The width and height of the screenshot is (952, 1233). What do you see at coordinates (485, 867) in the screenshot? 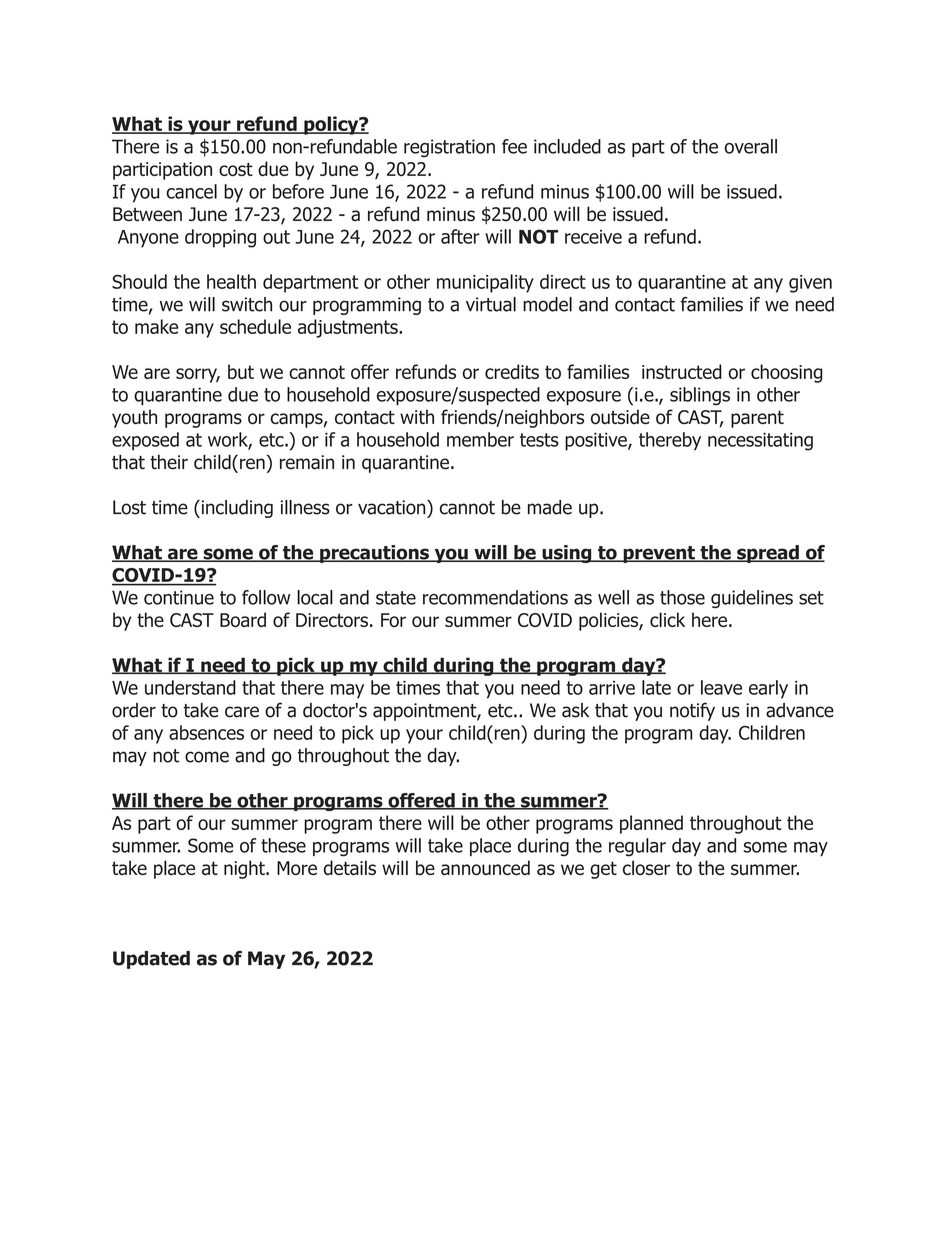
I see `announced` at bounding box center [485, 867].
